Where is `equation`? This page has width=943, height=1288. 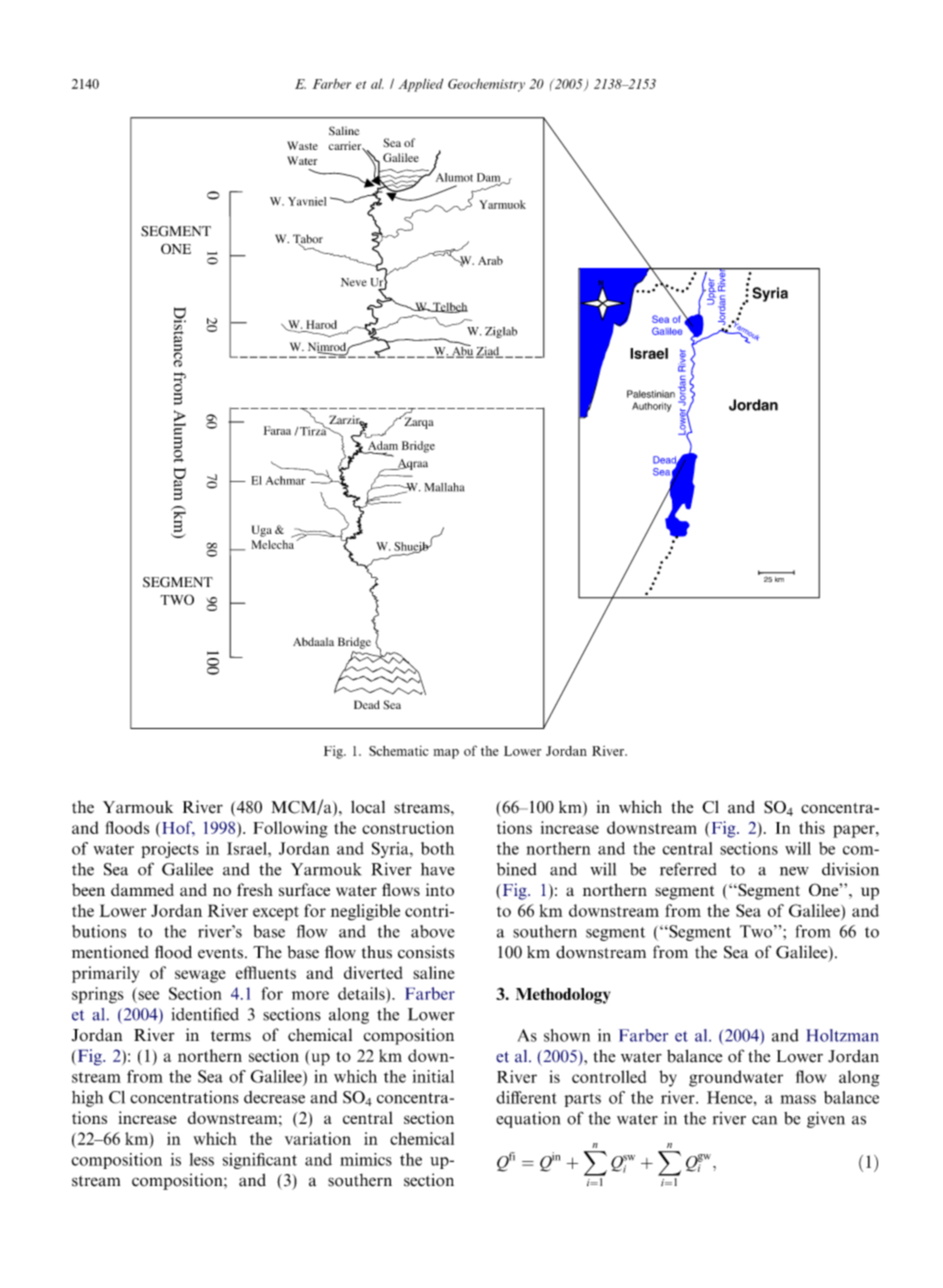 equation is located at coordinates (528, 1120).
